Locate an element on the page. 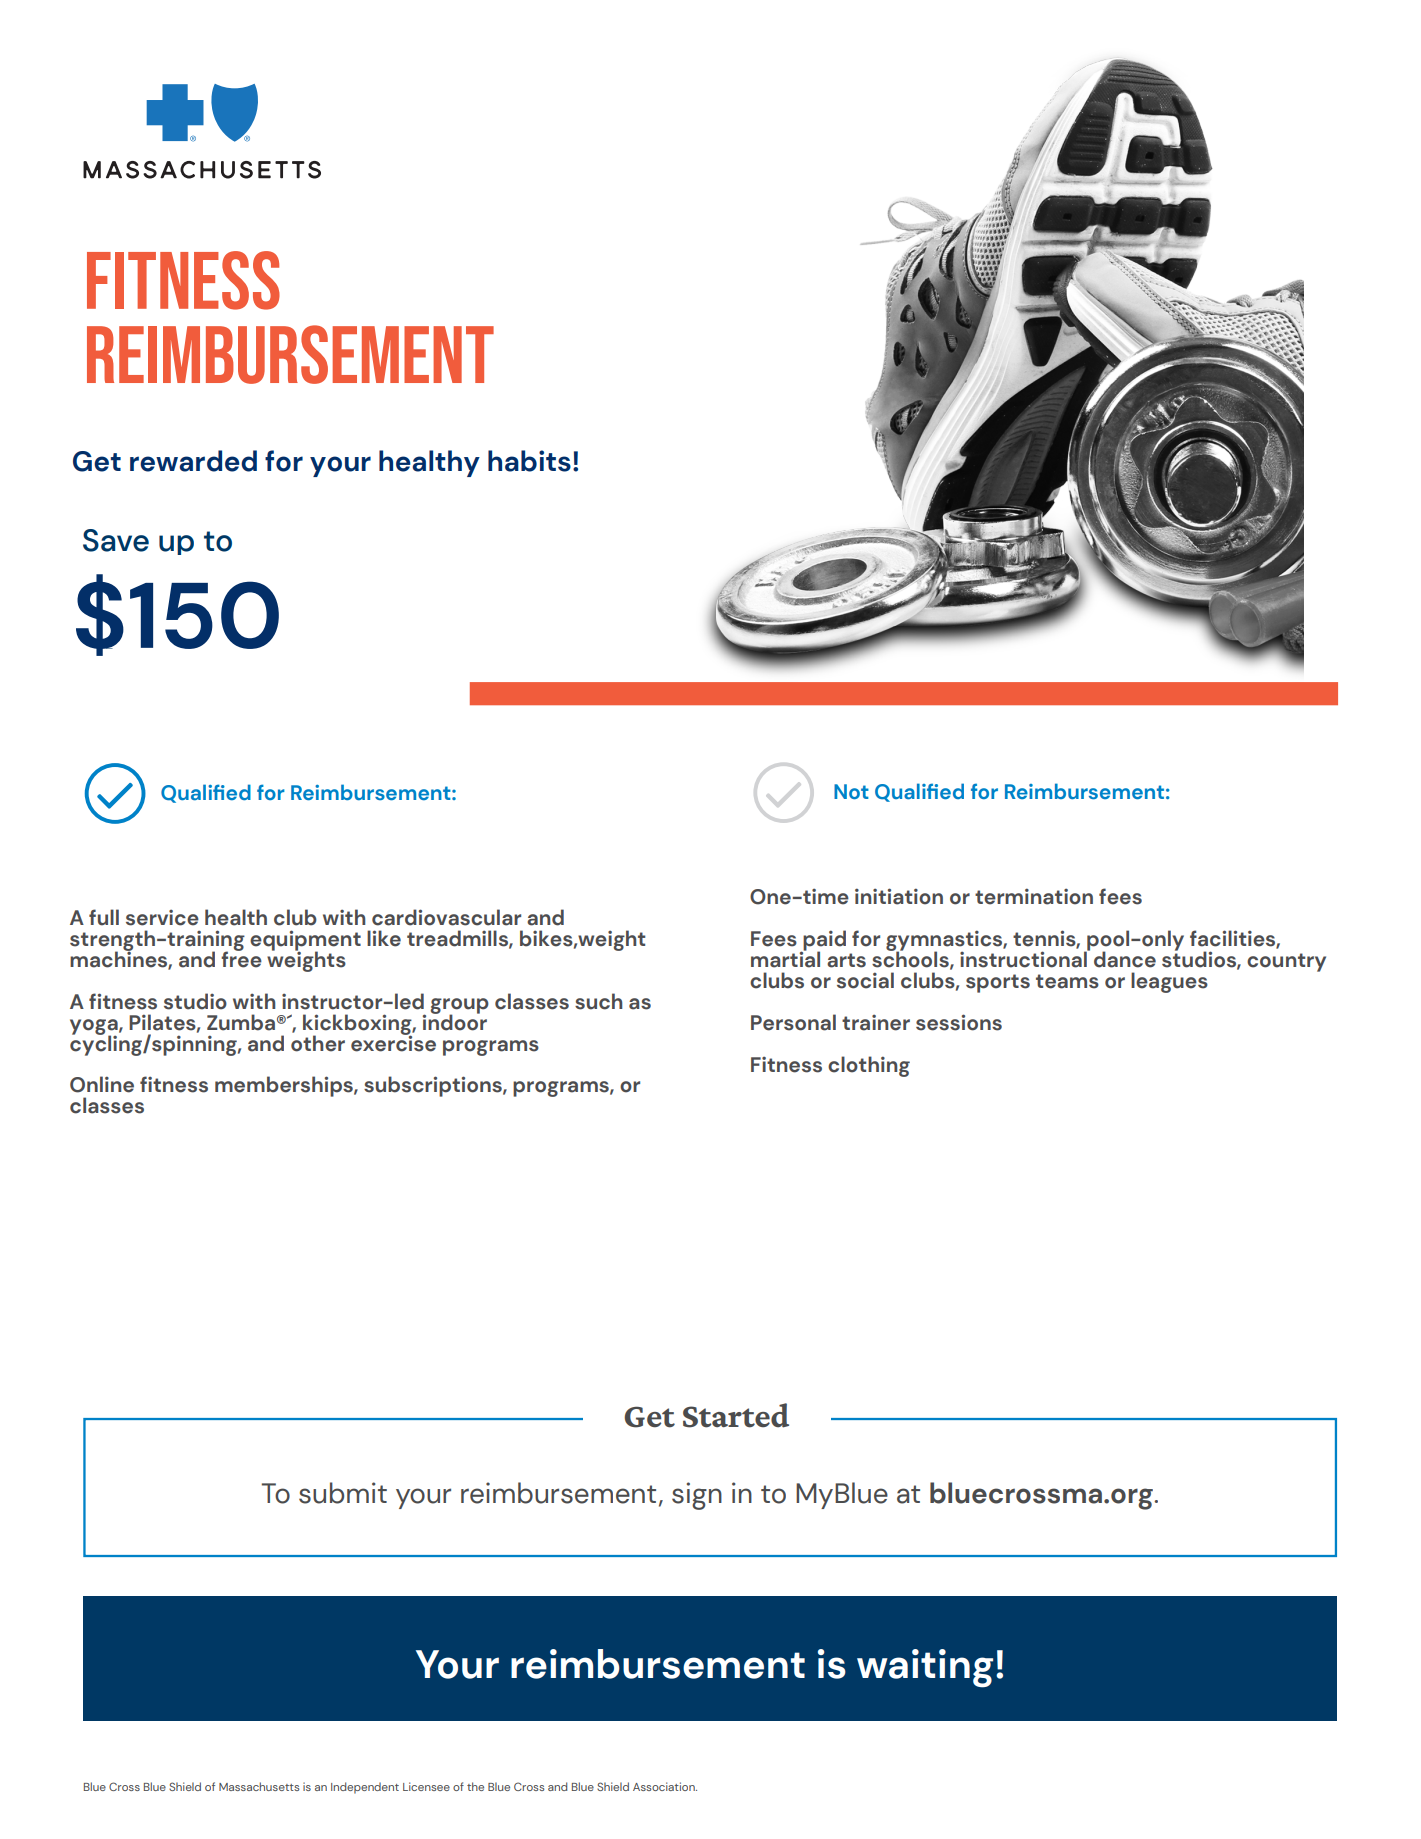 This page has height=1839, width=1421. Massachusetts is located at coordinates (259, 1786).
